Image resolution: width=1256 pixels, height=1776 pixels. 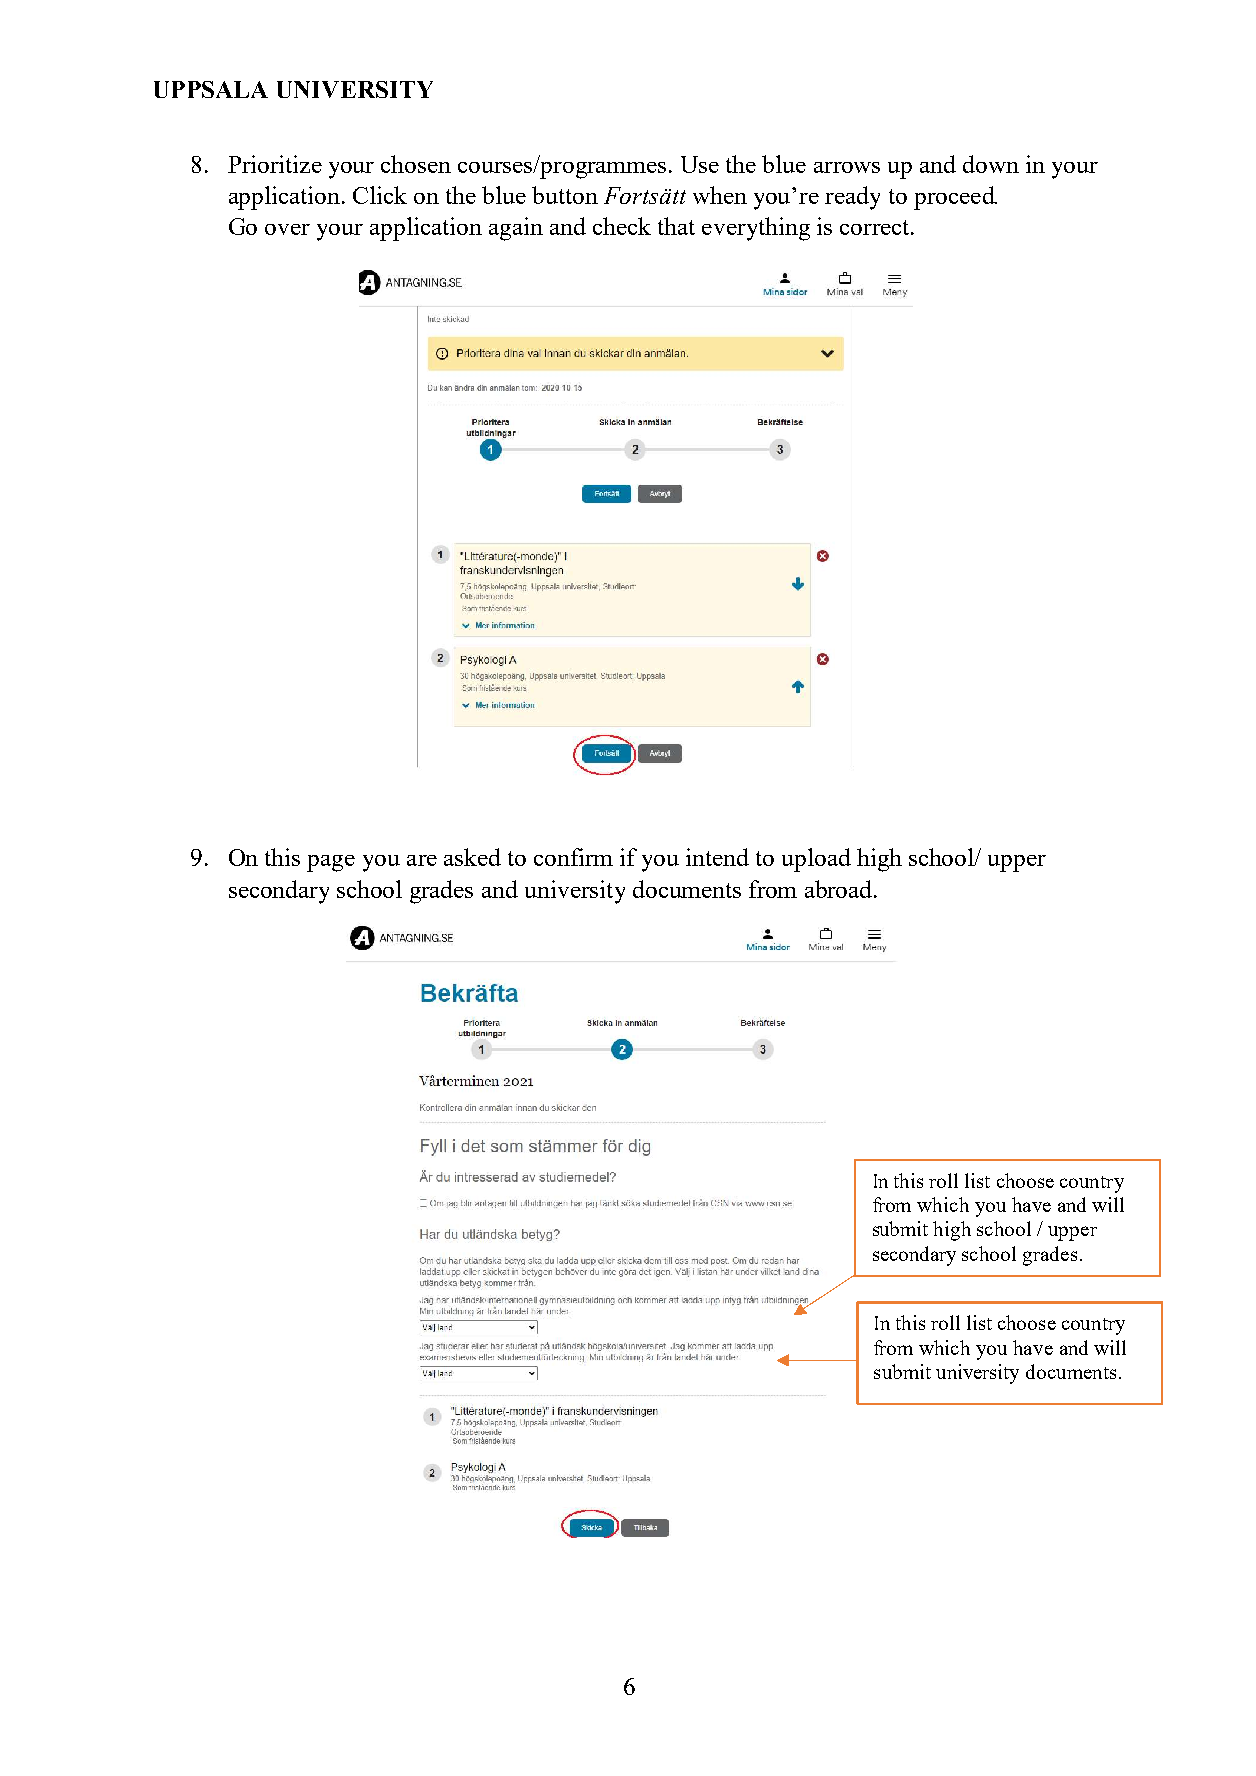 What do you see at coordinates (422, 860) in the image?
I see `are` at bounding box center [422, 860].
